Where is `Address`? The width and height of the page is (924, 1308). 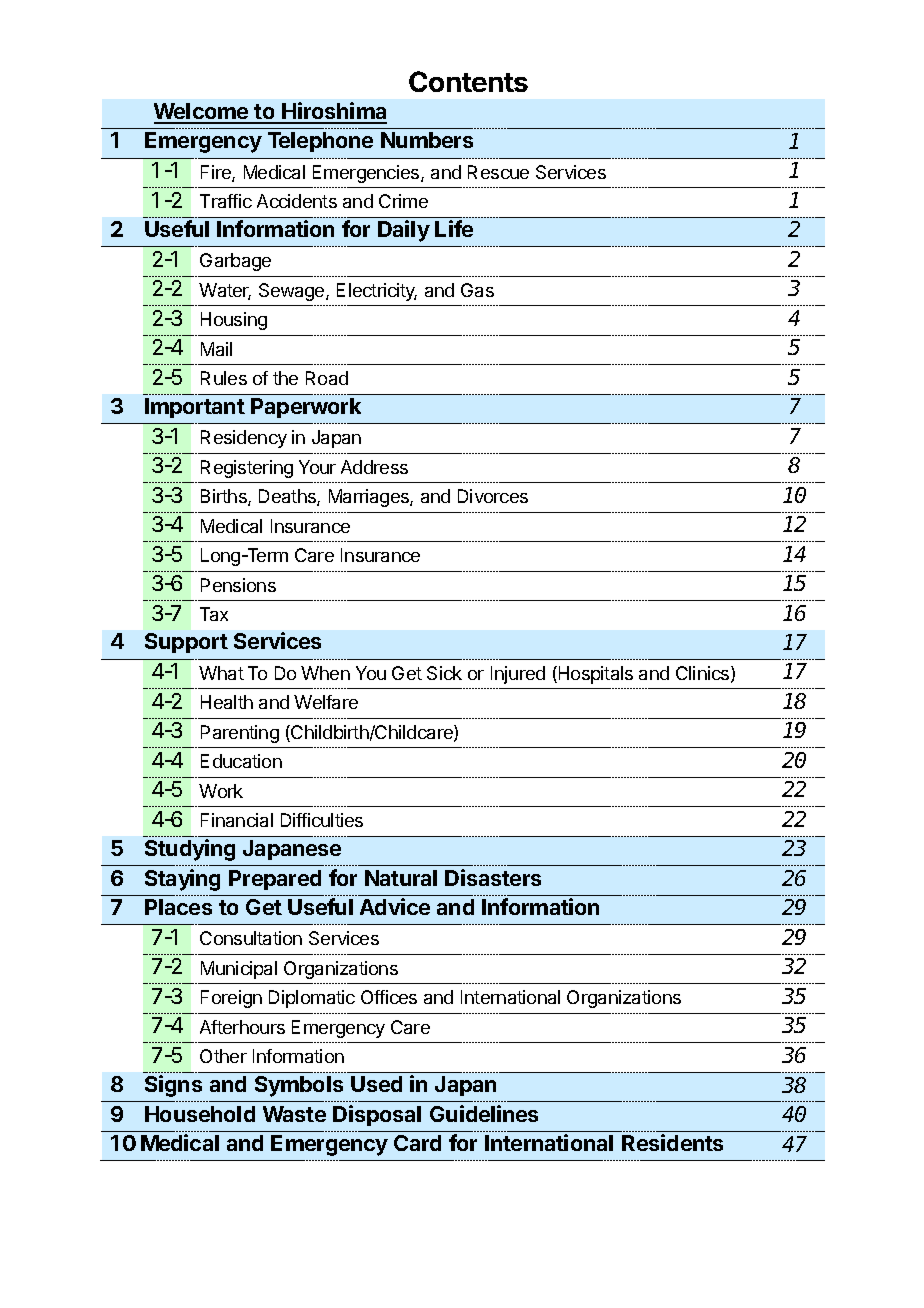 Address is located at coordinates (374, 467).
